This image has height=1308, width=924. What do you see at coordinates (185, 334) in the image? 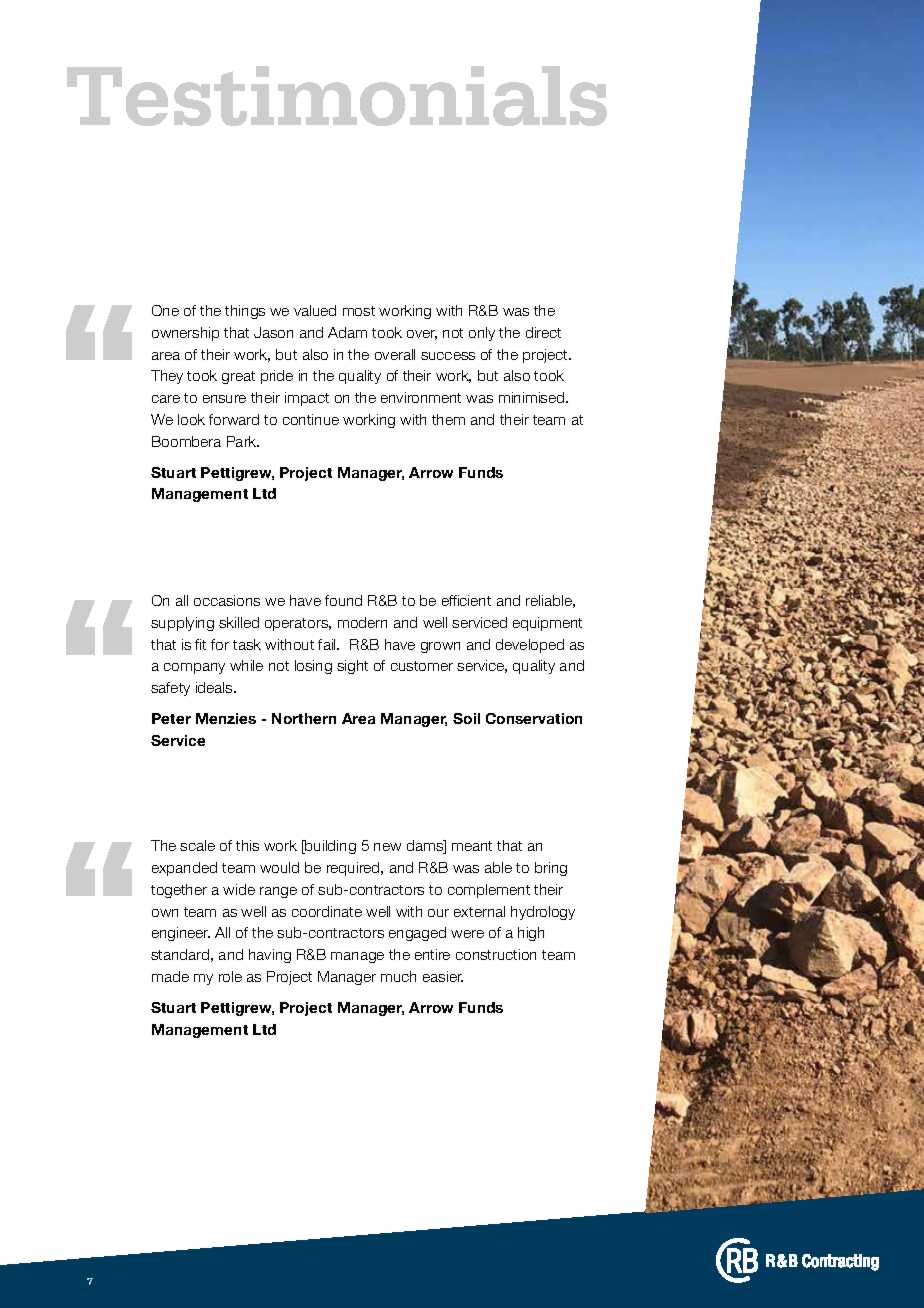
I see `ownership` at bounding box center [185, 334].
